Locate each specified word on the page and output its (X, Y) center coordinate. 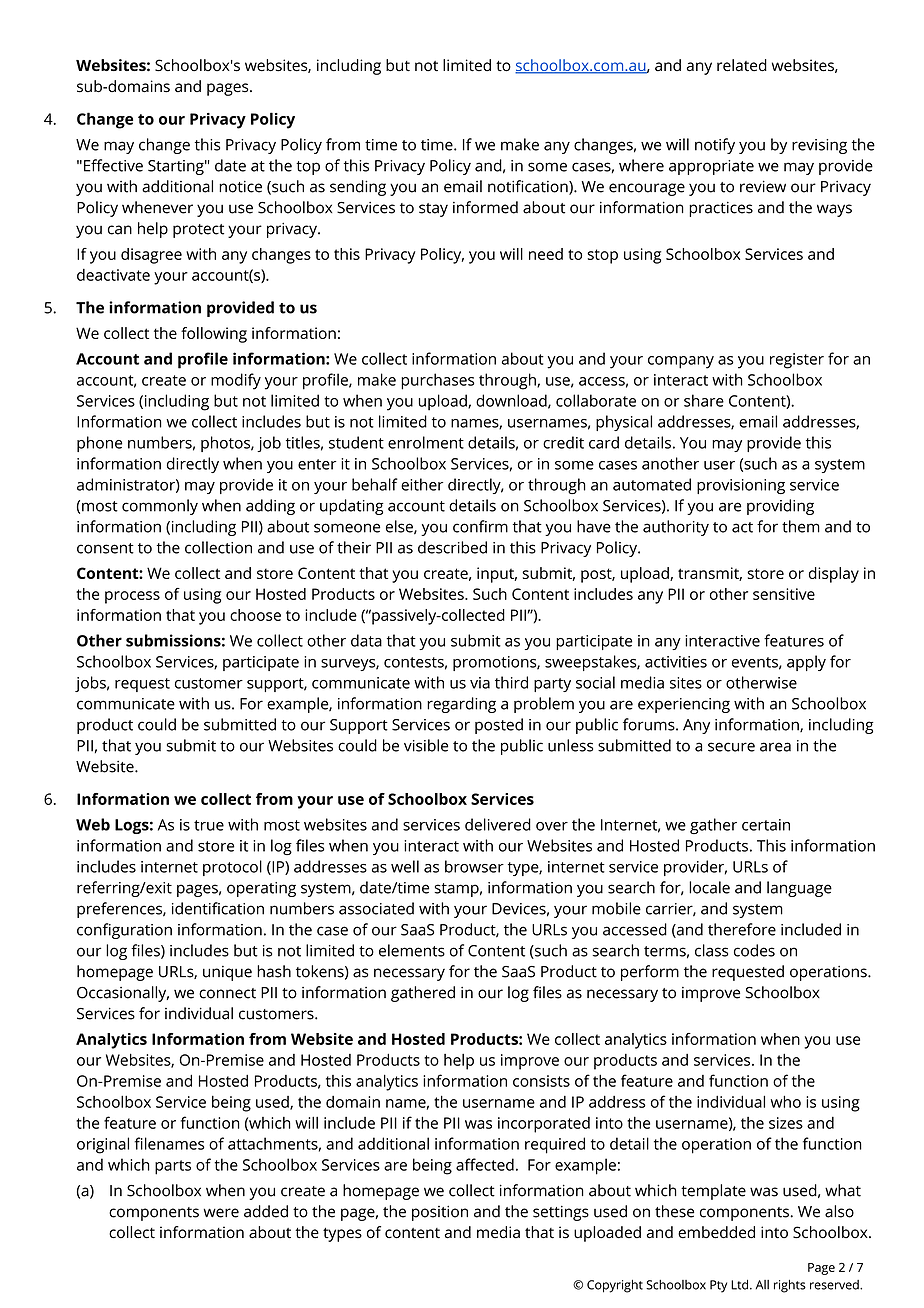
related (742, 65)
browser (474, 866)
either (422, 484)
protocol (232, 868)
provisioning (741, 486)
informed (485, 207)
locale (709, 887)
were (221, 1213)
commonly (160, 507)
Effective (113, 165)
